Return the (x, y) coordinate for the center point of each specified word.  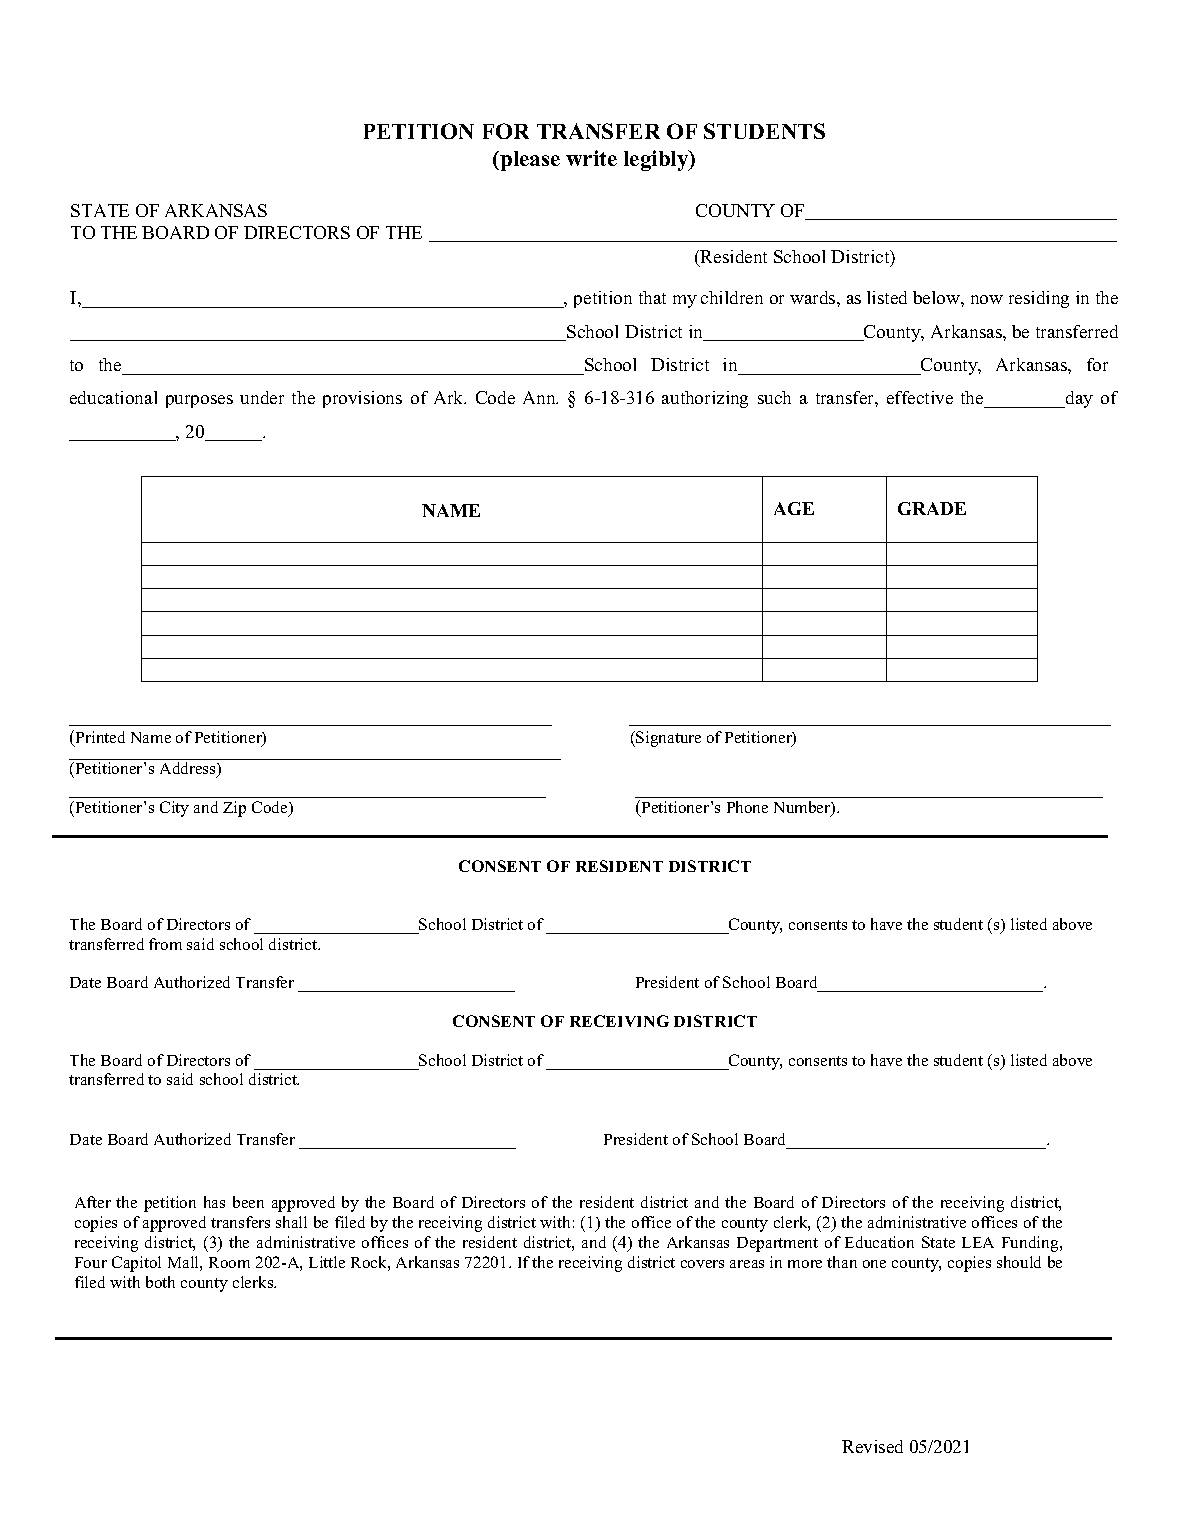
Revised (872, 1446)
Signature (667, 739)
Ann (540, 397)
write (591, 158)
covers (702, 1264)
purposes (199, 401)
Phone (747, 807)
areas (747, 1264)
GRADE (932, 508)
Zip (234, 809)
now (987, 299)
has (214, 1202)
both (160, 1282)
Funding (1031, 1244)
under (262, 397)
